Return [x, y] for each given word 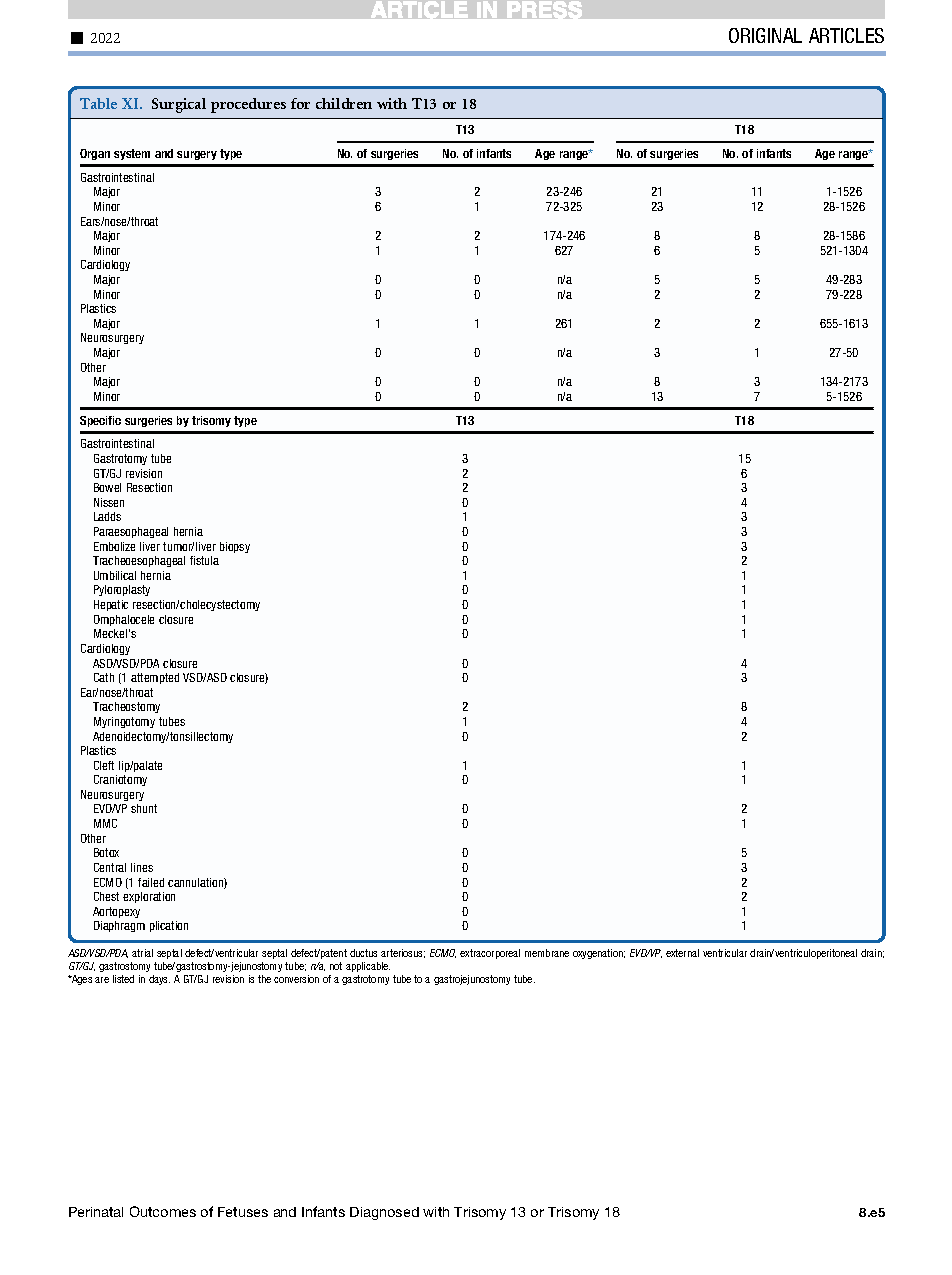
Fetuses [243, 1212]
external [682, 953]
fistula [204, 560]
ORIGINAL [765, 35]
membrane [547, 953]
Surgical [179, 105]
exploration [149, 897]
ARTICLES [846, 35]
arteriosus [403, 953]
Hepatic [111, 605]
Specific [100, 421]
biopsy [235, 547]
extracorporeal [490, 954]
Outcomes [163, 1211]
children [344, 103]
